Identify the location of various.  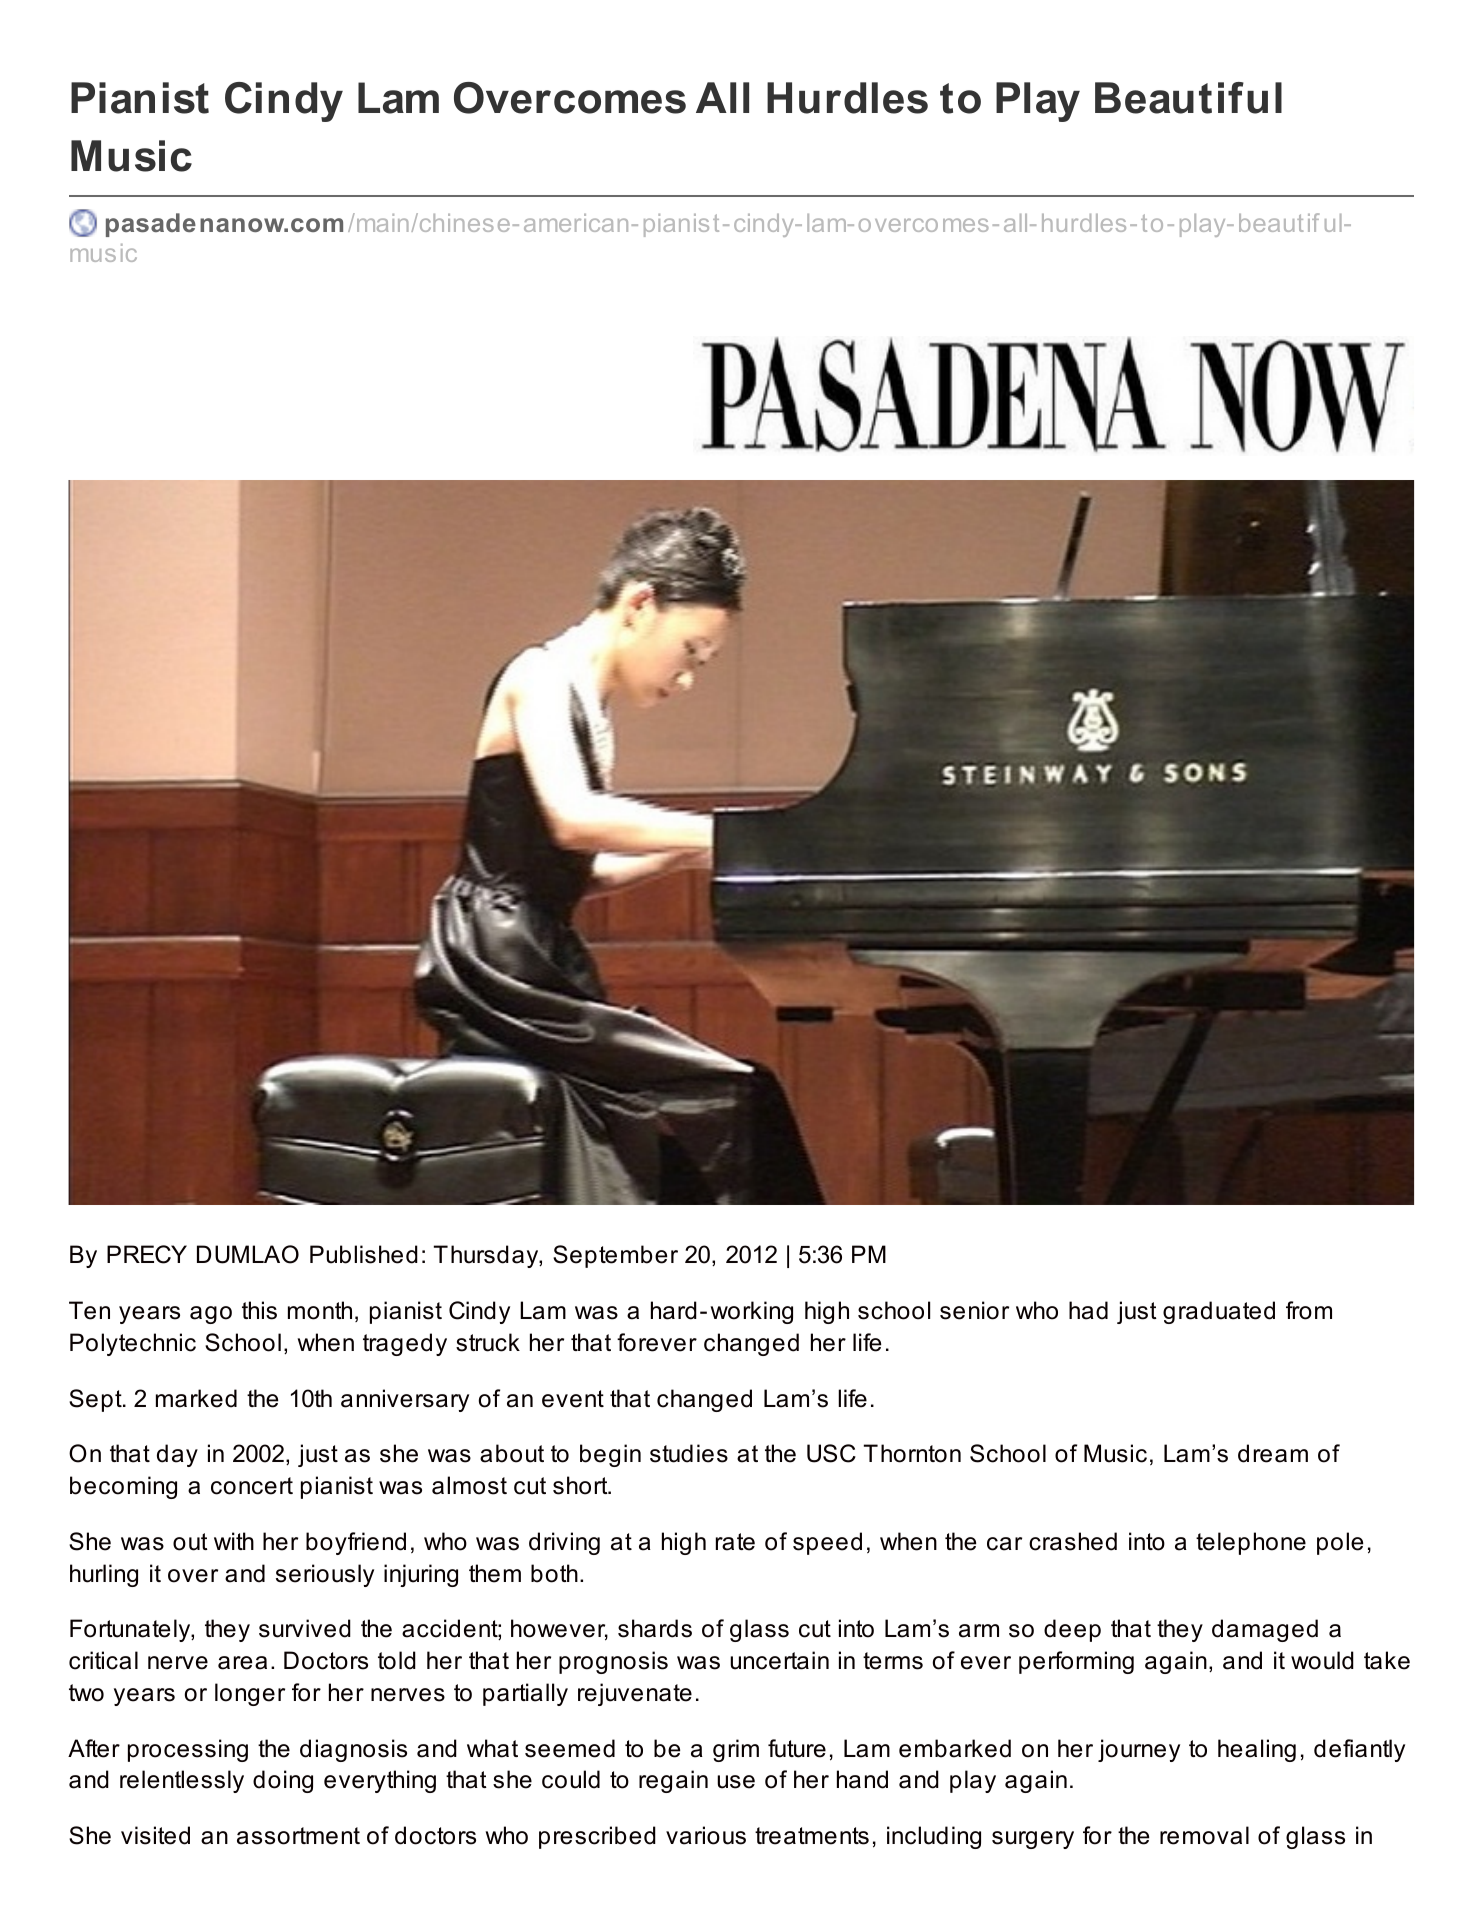
(706, 1835).
